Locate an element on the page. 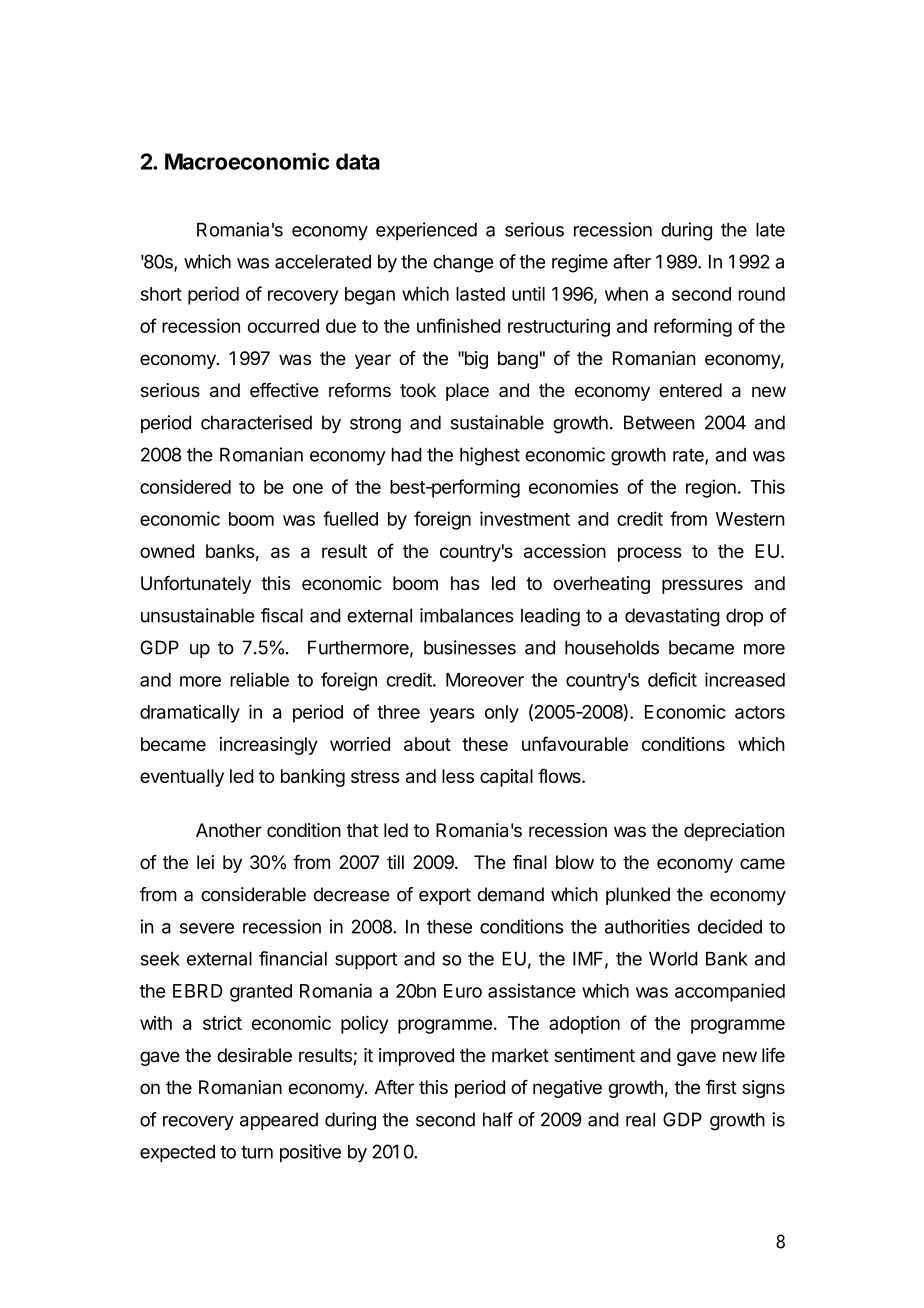 The height and width of the page is (1308, 924). deficit is located at coordinates (672, 679).
